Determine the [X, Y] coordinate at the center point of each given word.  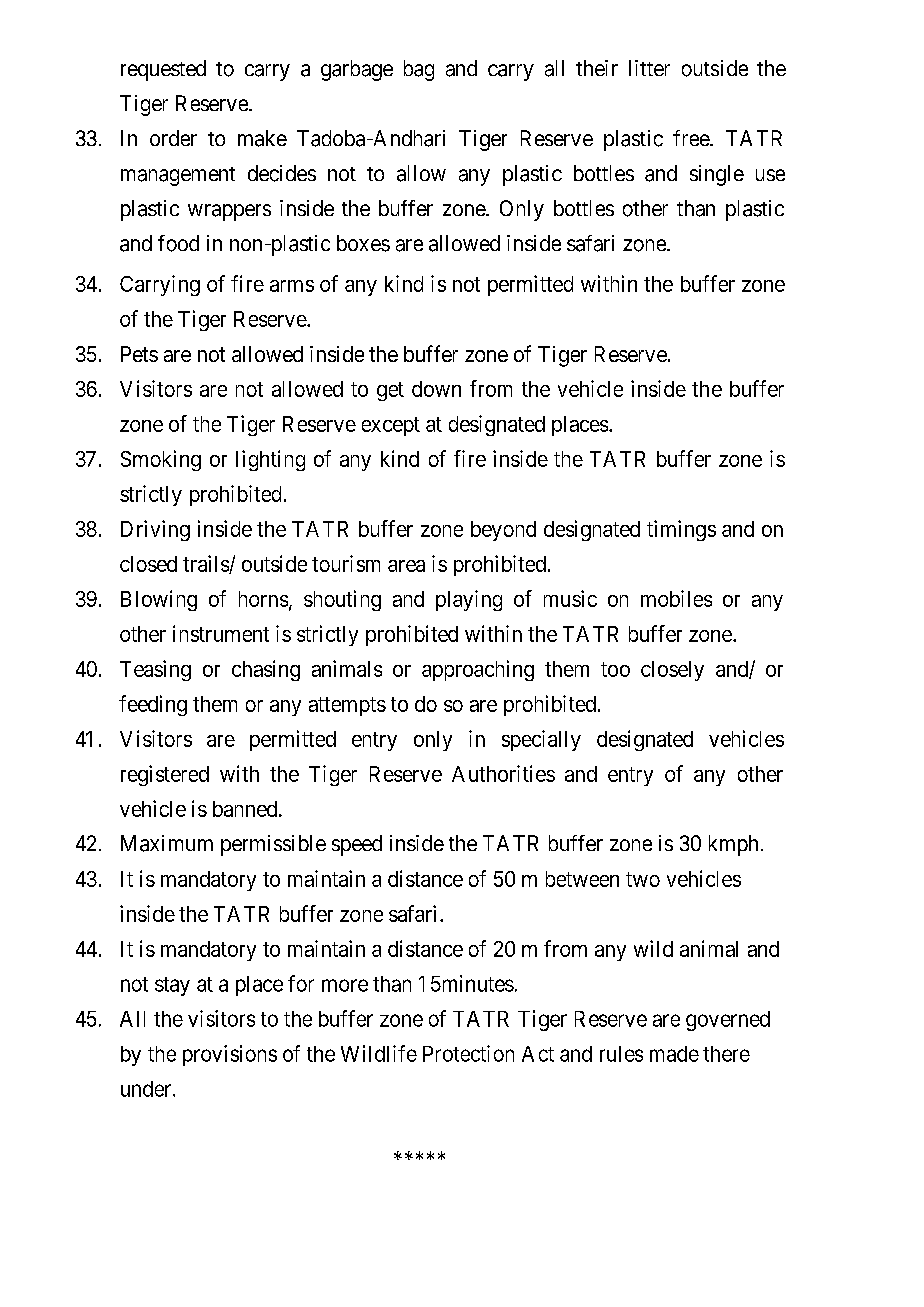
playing [469, 600]
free [692, 138]
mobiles [676, 598]
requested [163, 70]
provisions [230, 1055]
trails [206, 564]
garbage [357, 70]
